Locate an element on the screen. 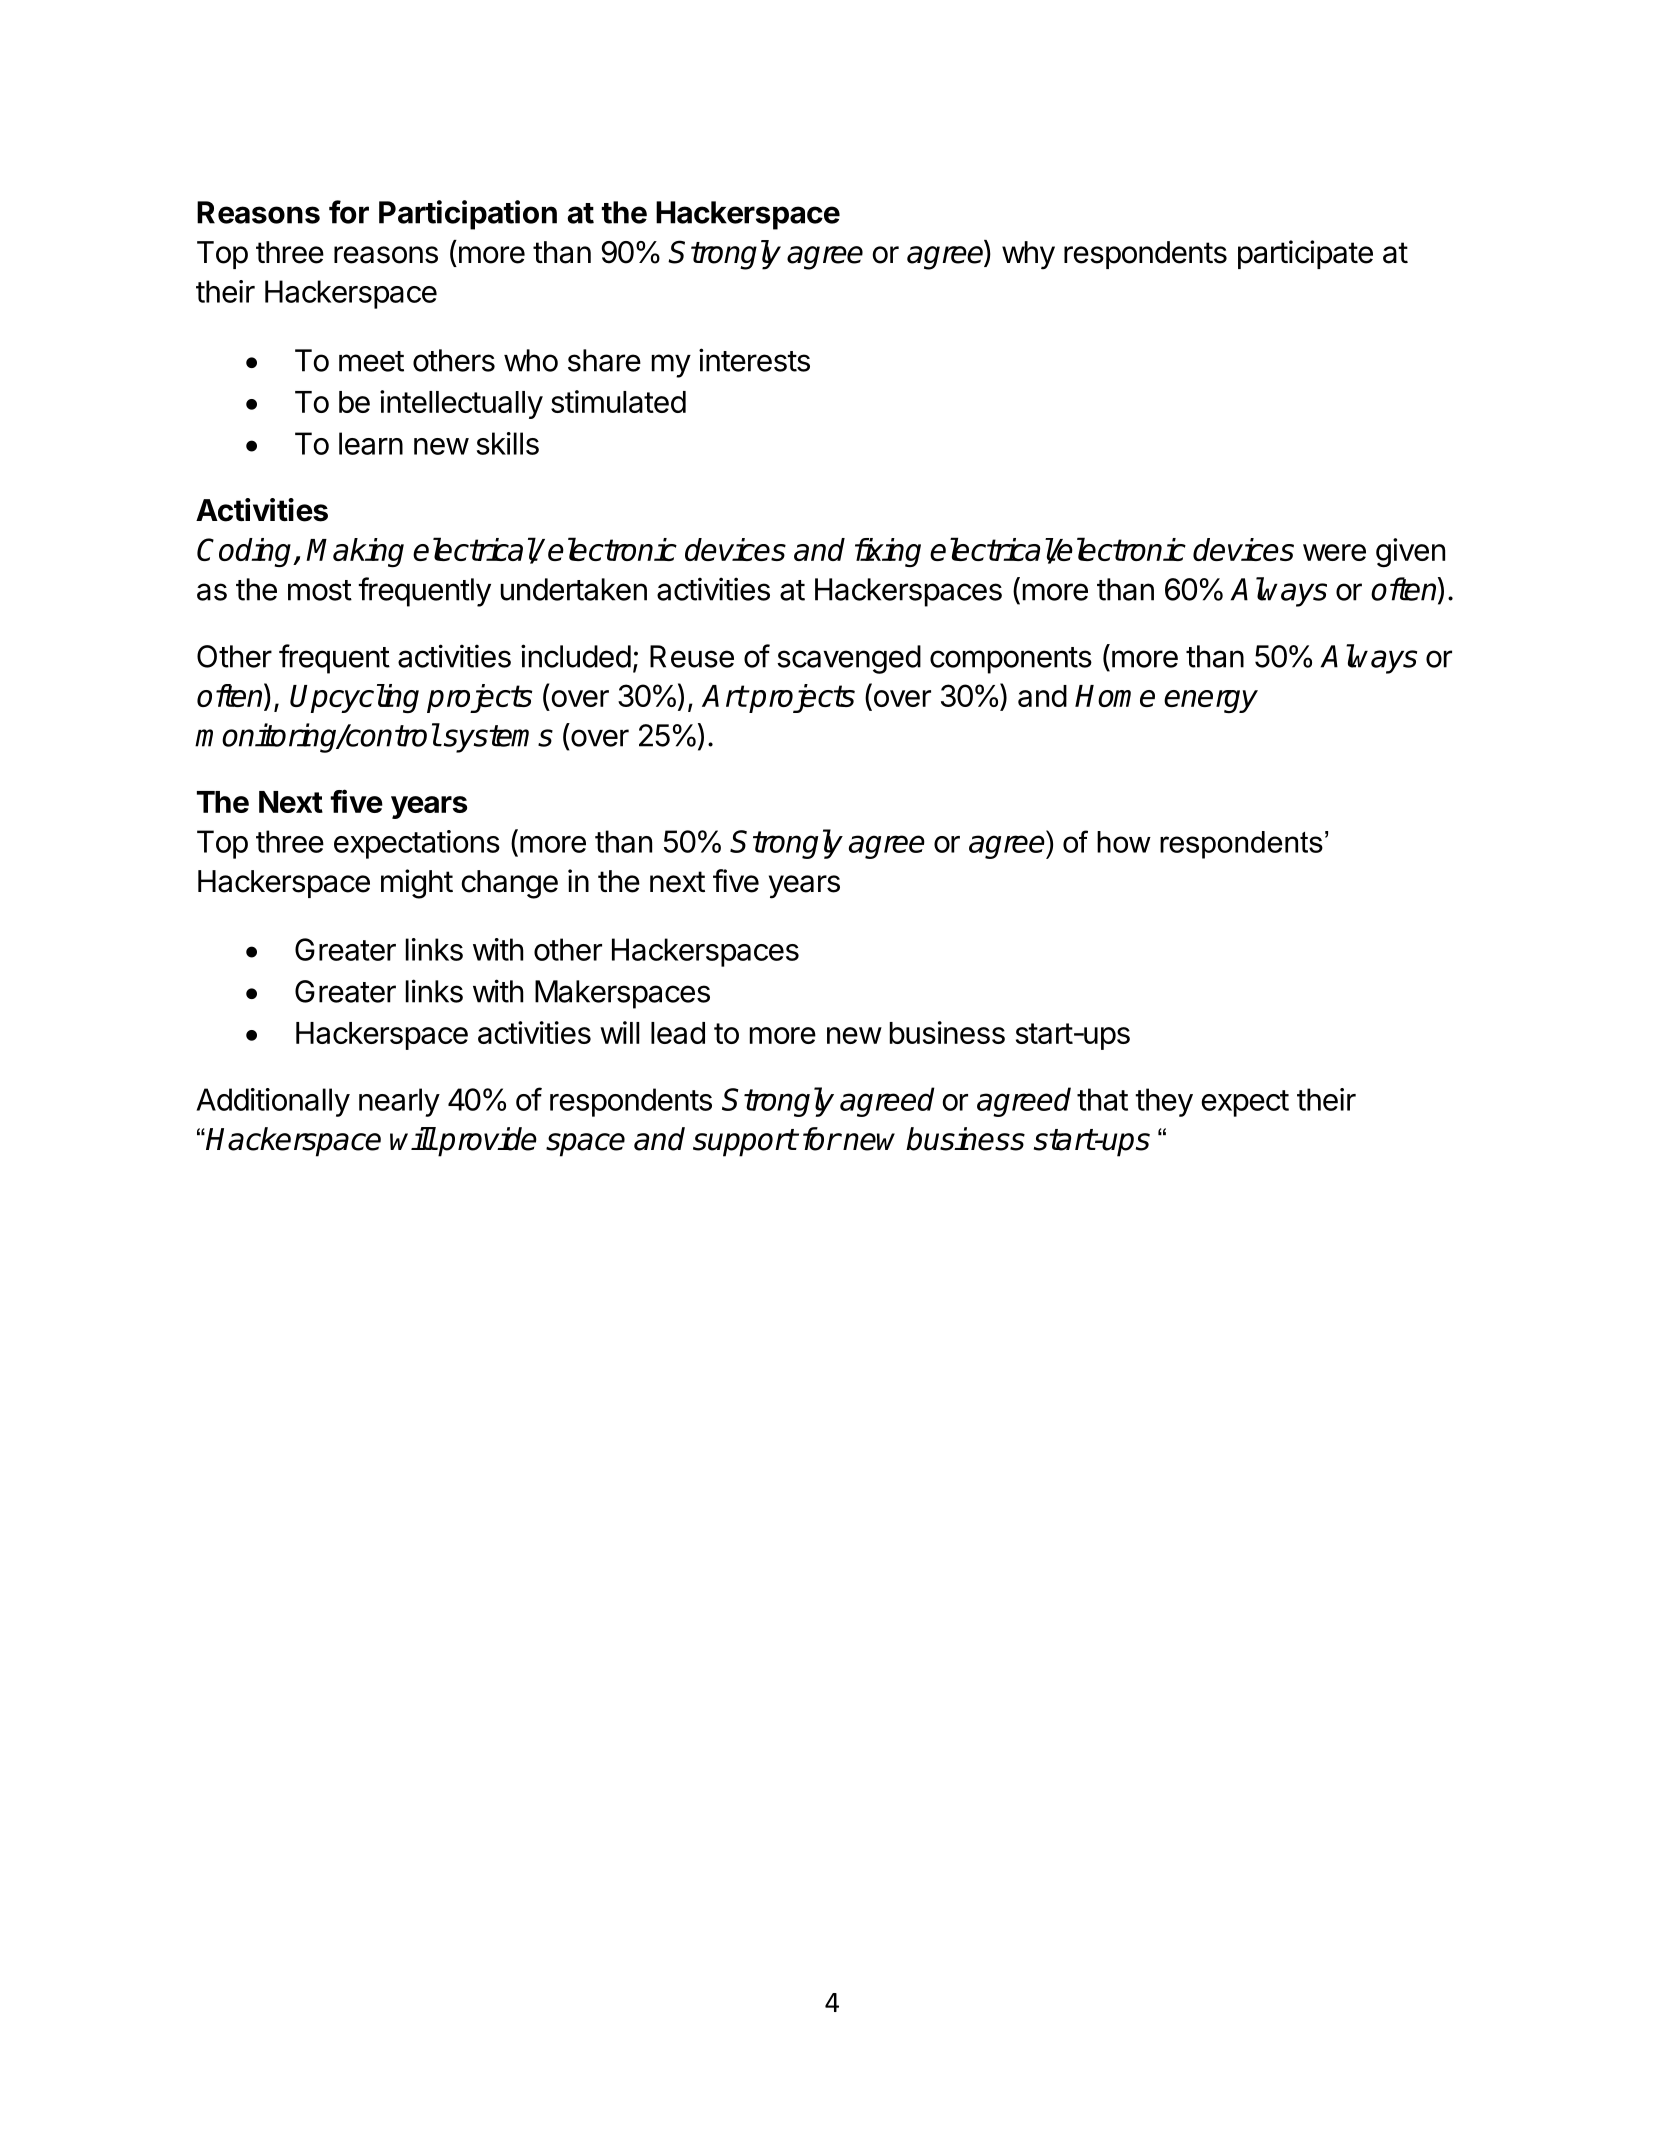  participate is located at coordinates (1305, 254).
